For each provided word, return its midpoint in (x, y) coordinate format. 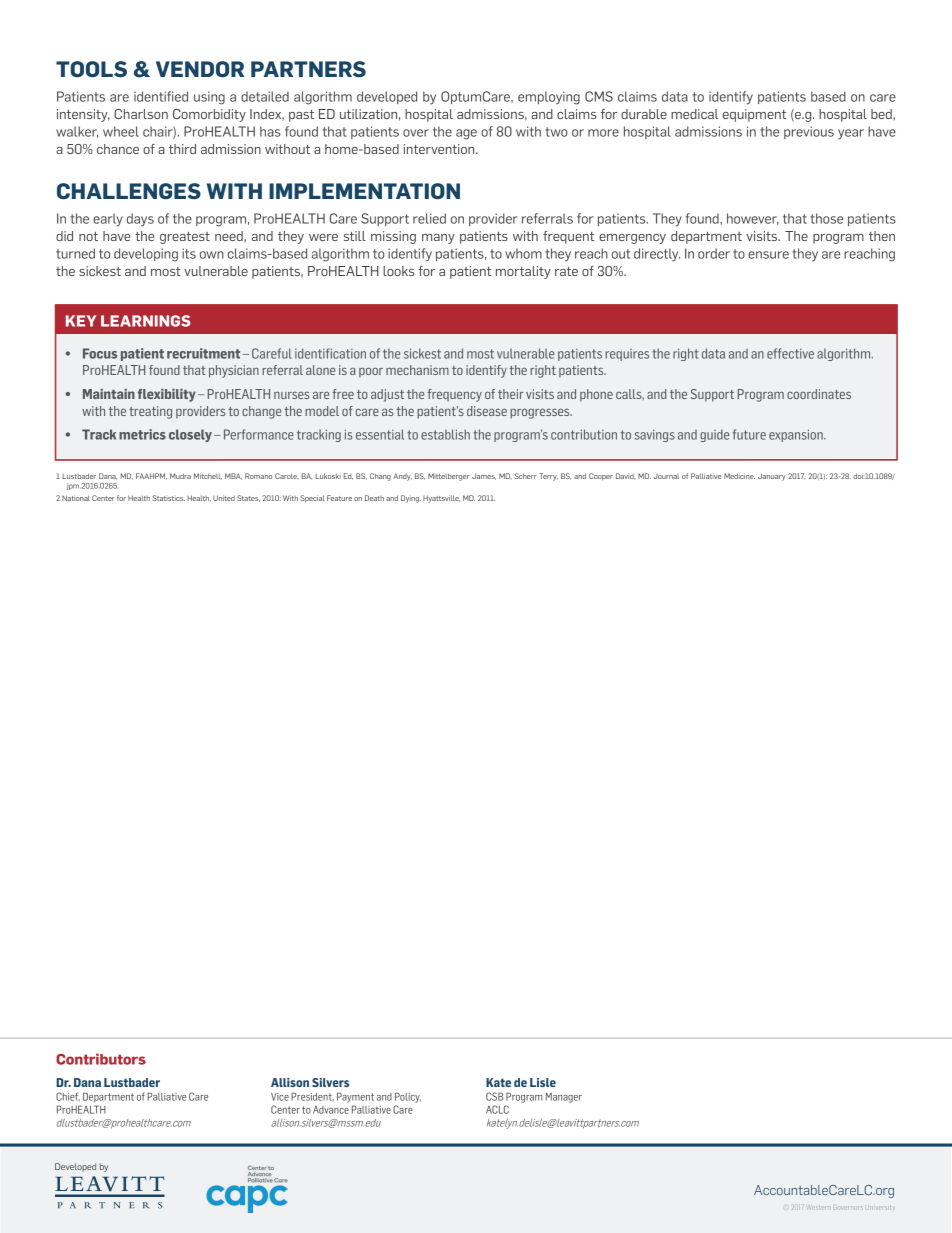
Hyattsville (441, 499)
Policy (408, 1097)
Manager (564, 1097)
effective (790, 353)
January (772, 477)
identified (161, 96)
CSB (494, 1096)
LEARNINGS (146, 321)
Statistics (169, 498)
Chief (68, 1096)
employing (549, 98)
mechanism (417, 370)
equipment (754, 115)
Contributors (101, 1059)
